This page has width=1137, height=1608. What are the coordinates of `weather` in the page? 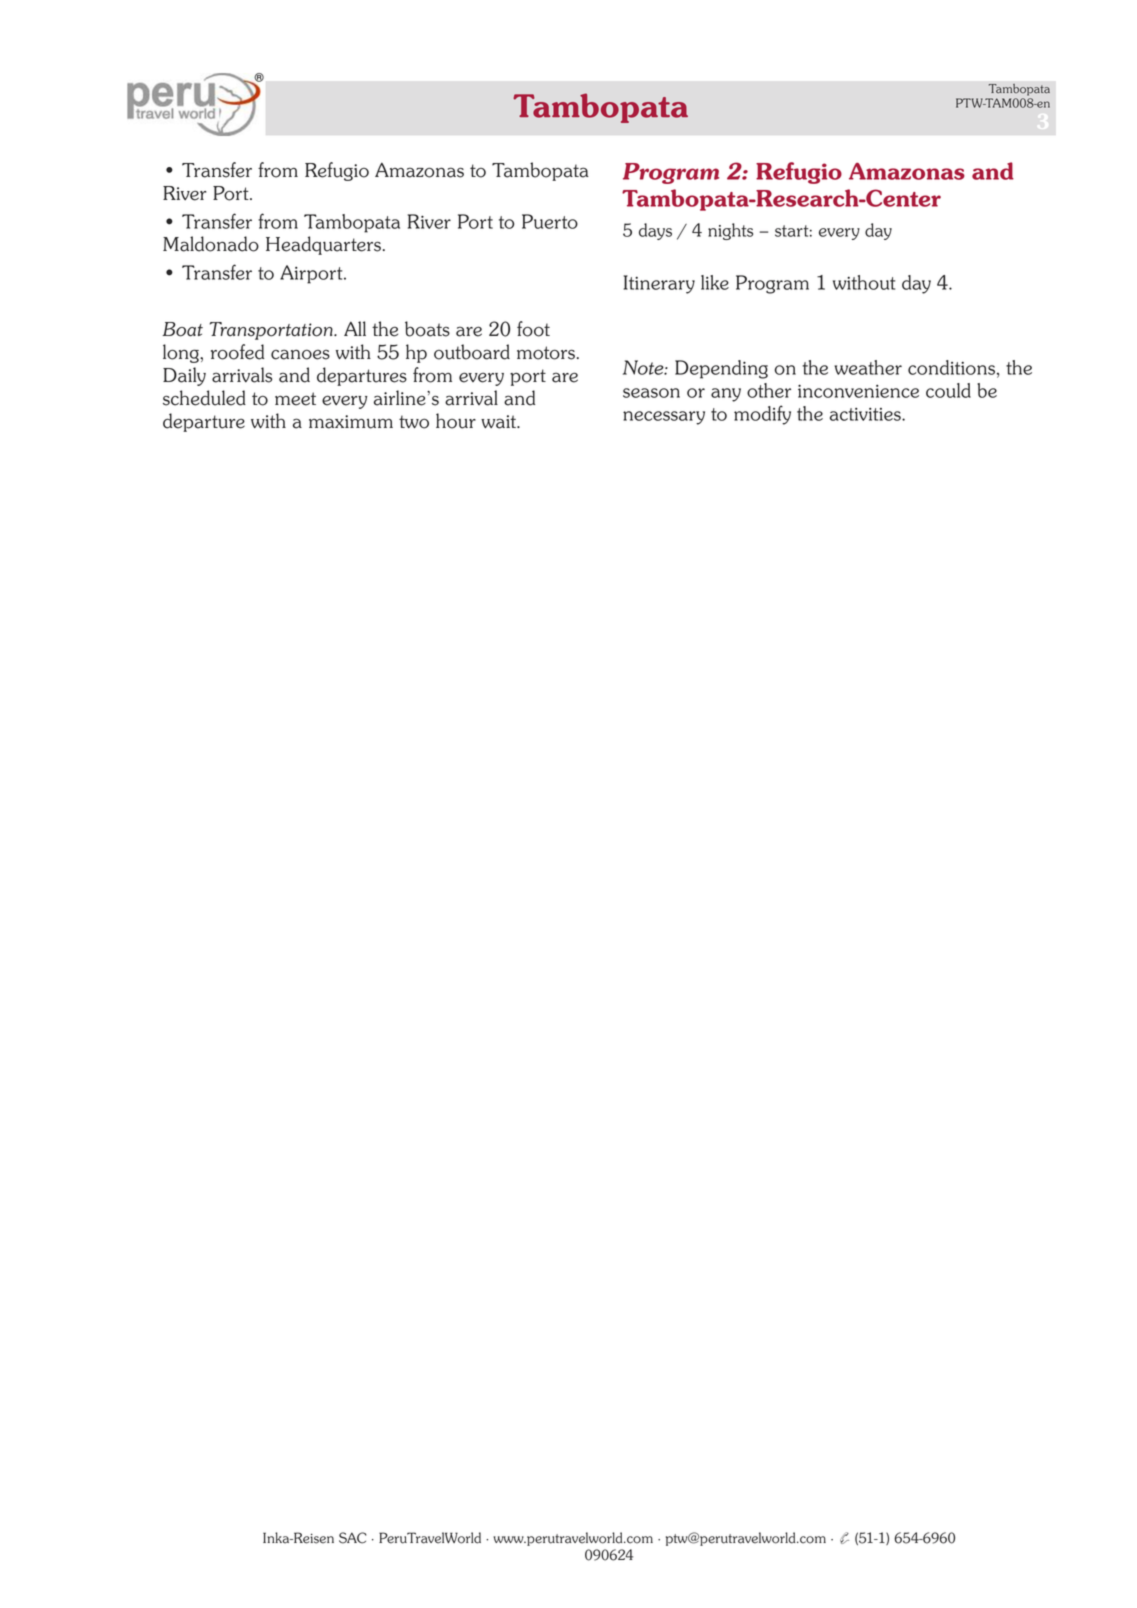 It's located at (868, 367).
